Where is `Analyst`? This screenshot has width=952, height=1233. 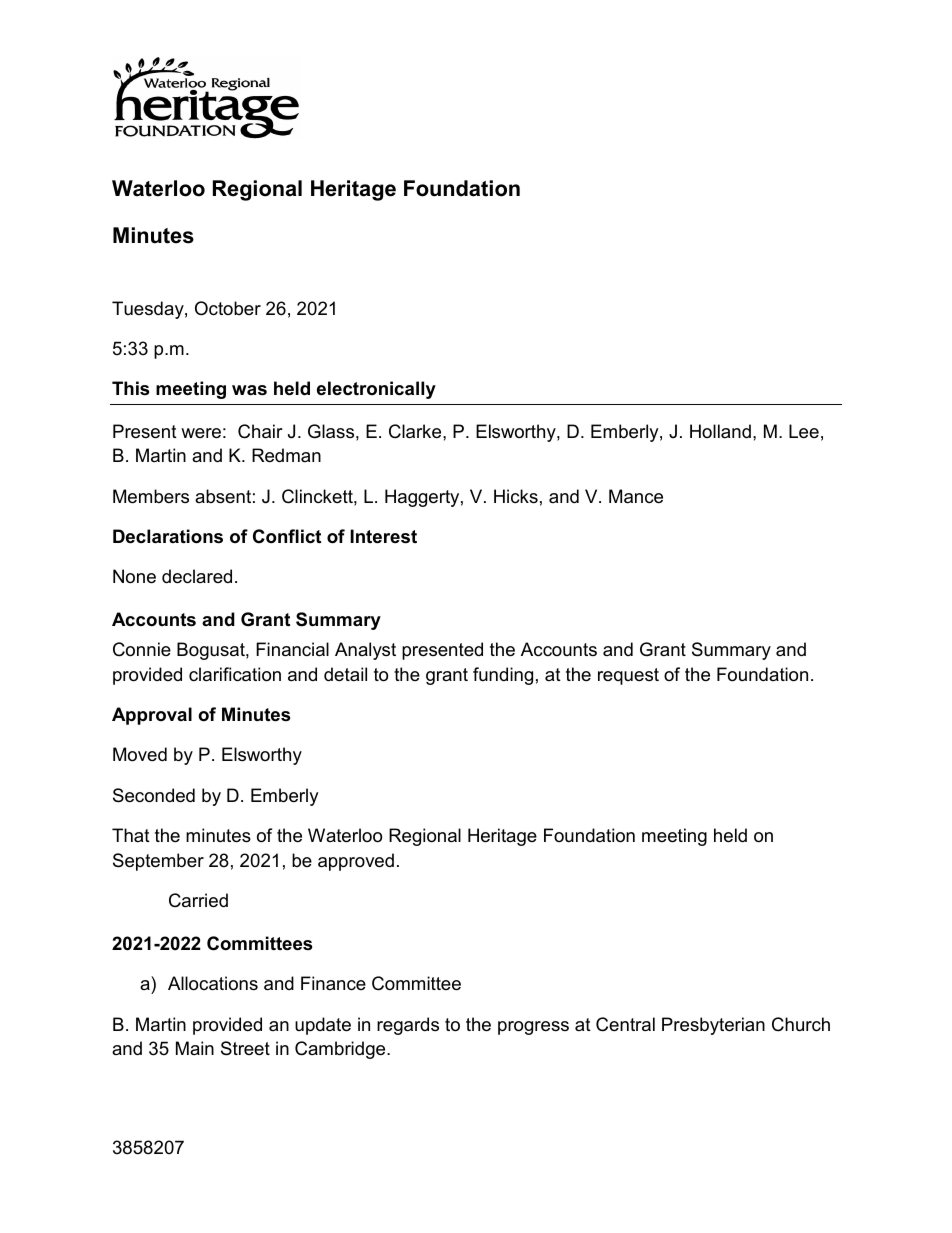
Analyst is located at coordinates (365, 651).
